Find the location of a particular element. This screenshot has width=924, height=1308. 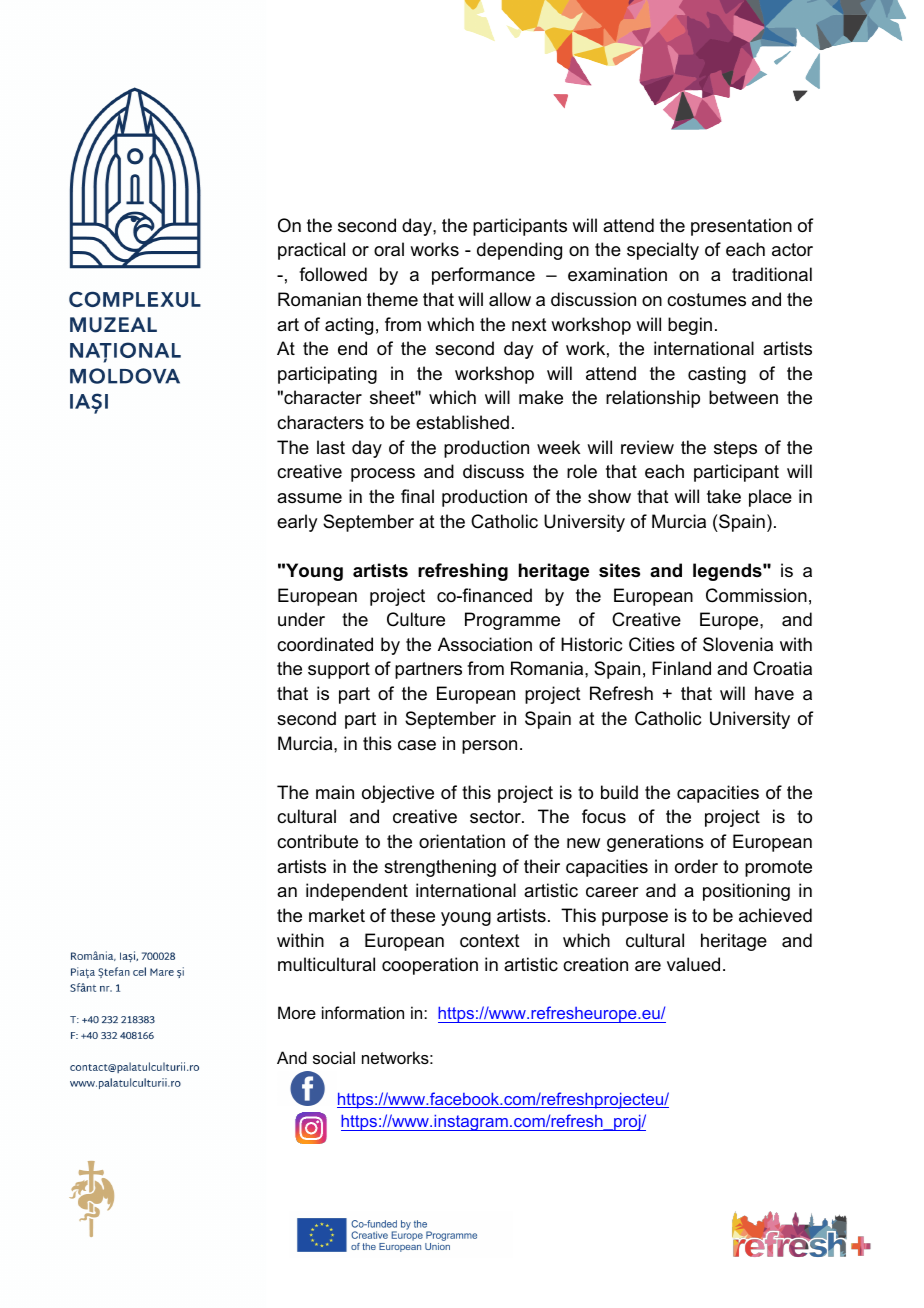

oral is located at coordinates (389, 249).
